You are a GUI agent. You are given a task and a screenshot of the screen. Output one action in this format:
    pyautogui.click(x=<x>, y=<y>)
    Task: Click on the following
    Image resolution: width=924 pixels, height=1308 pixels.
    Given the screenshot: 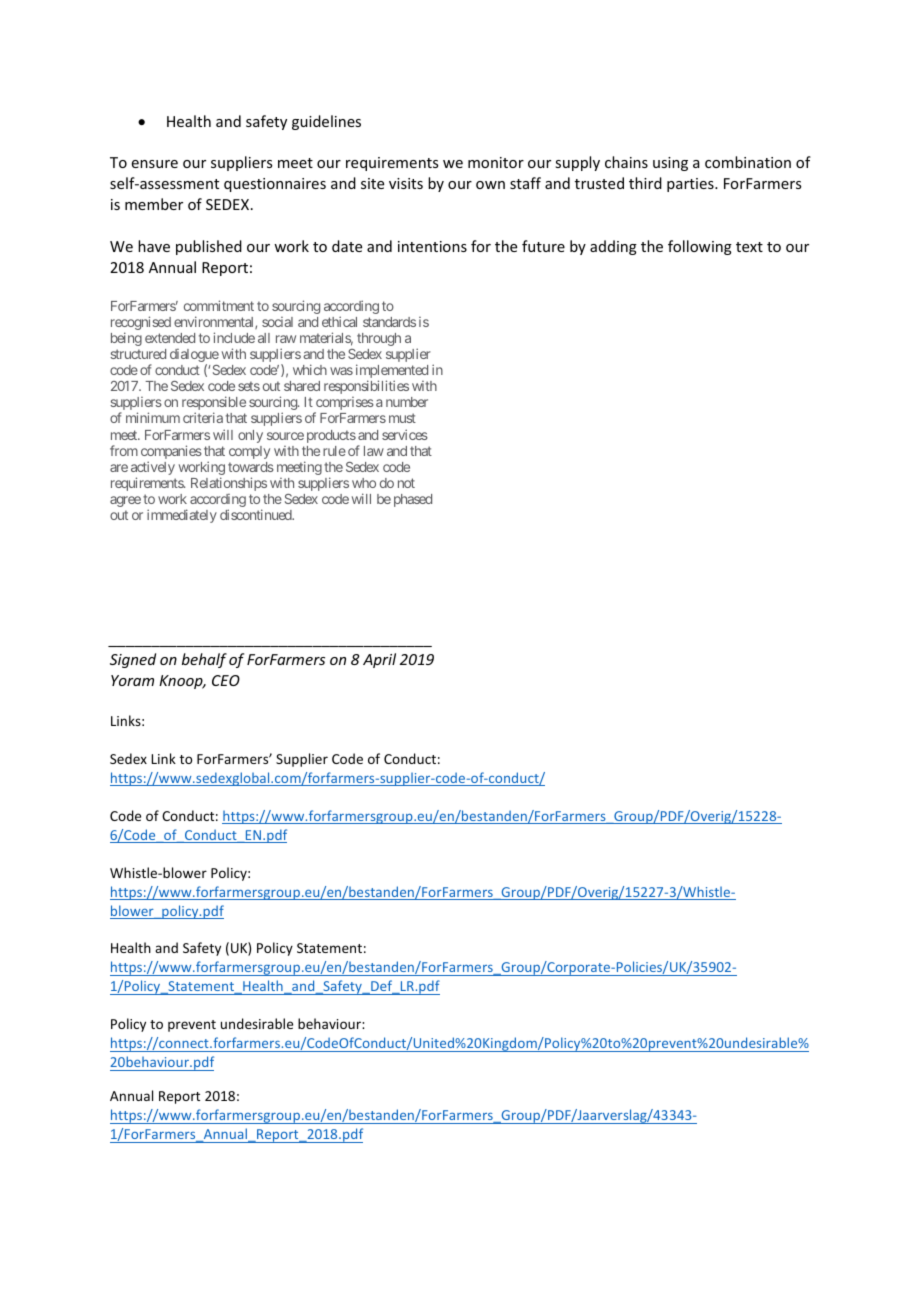 What is the action you would take?
    pyautogui.click(x=700, y=247)
